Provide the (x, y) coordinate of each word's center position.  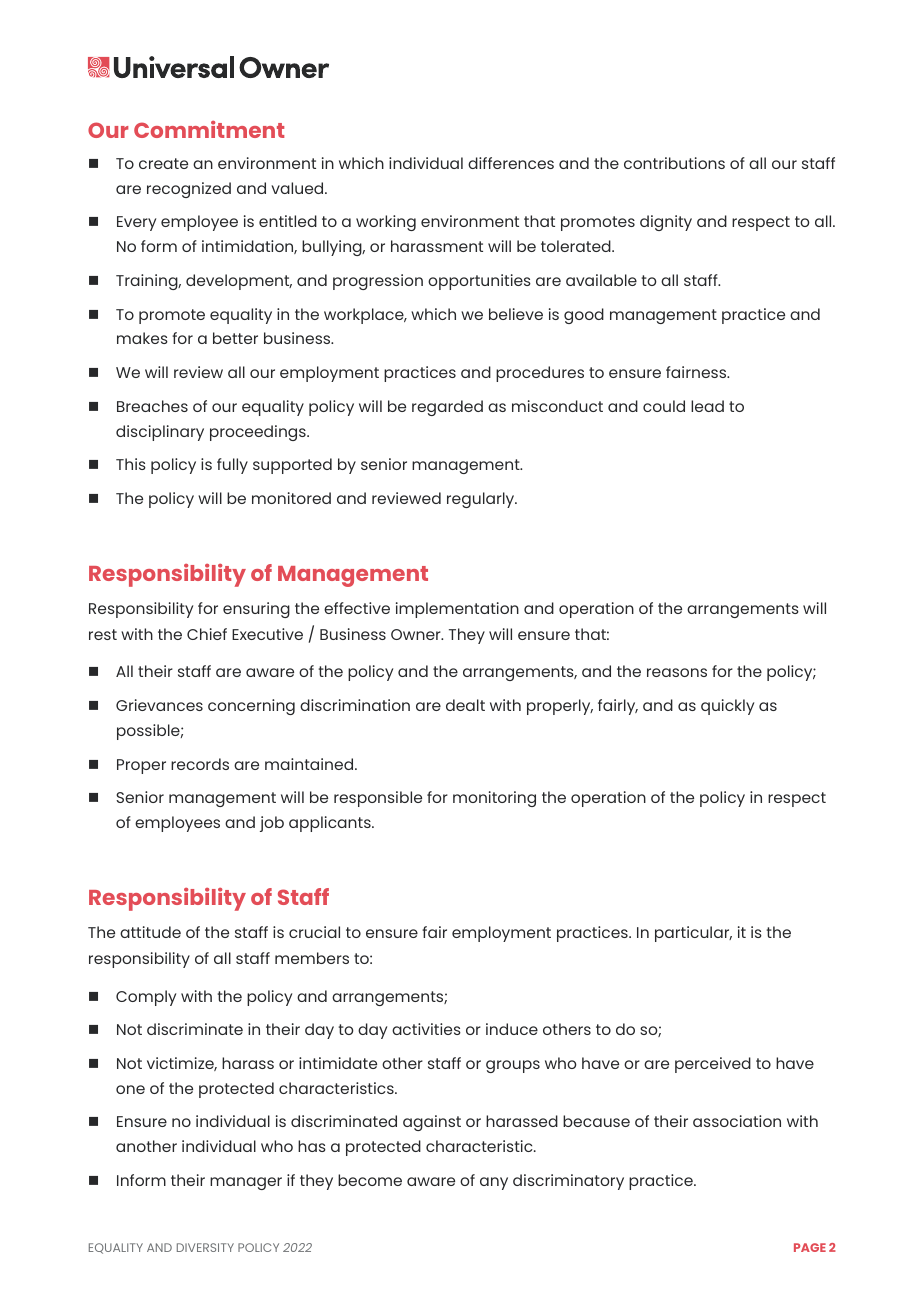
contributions (674, 163)
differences (511, 163)
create (163, 163)
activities (426, 1029)
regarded (447, 408)
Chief (207, 634)
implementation (457, 610)
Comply (146, 998)
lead (707, 406)
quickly (727, 707)
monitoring (494, 799)
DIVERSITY (205, 1247)
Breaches (152, 406)
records (200, 764)
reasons (677, 672)
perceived (713, 1065)
